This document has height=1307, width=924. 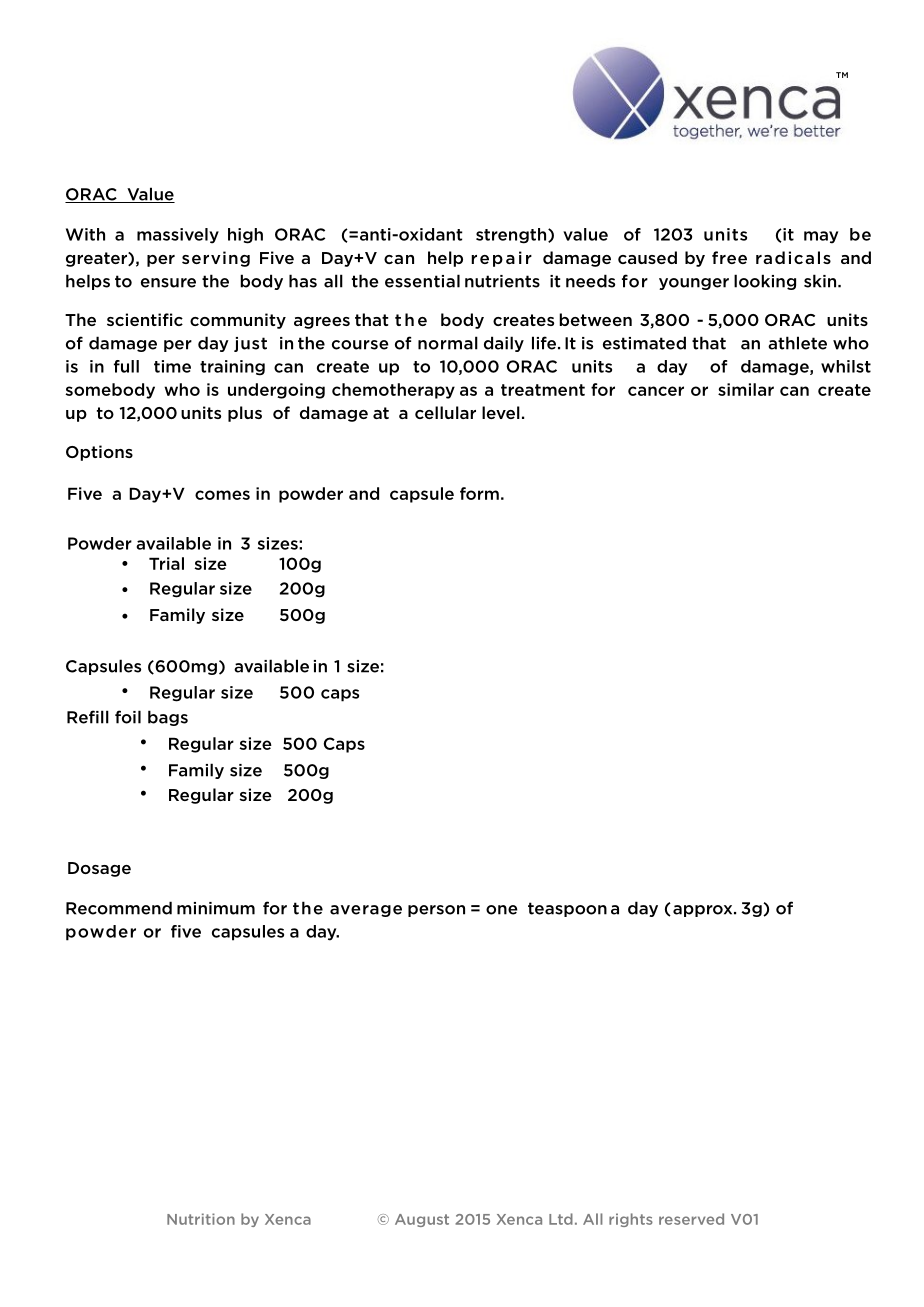 I want to click on reserved, so click(x=691, y=1219).
